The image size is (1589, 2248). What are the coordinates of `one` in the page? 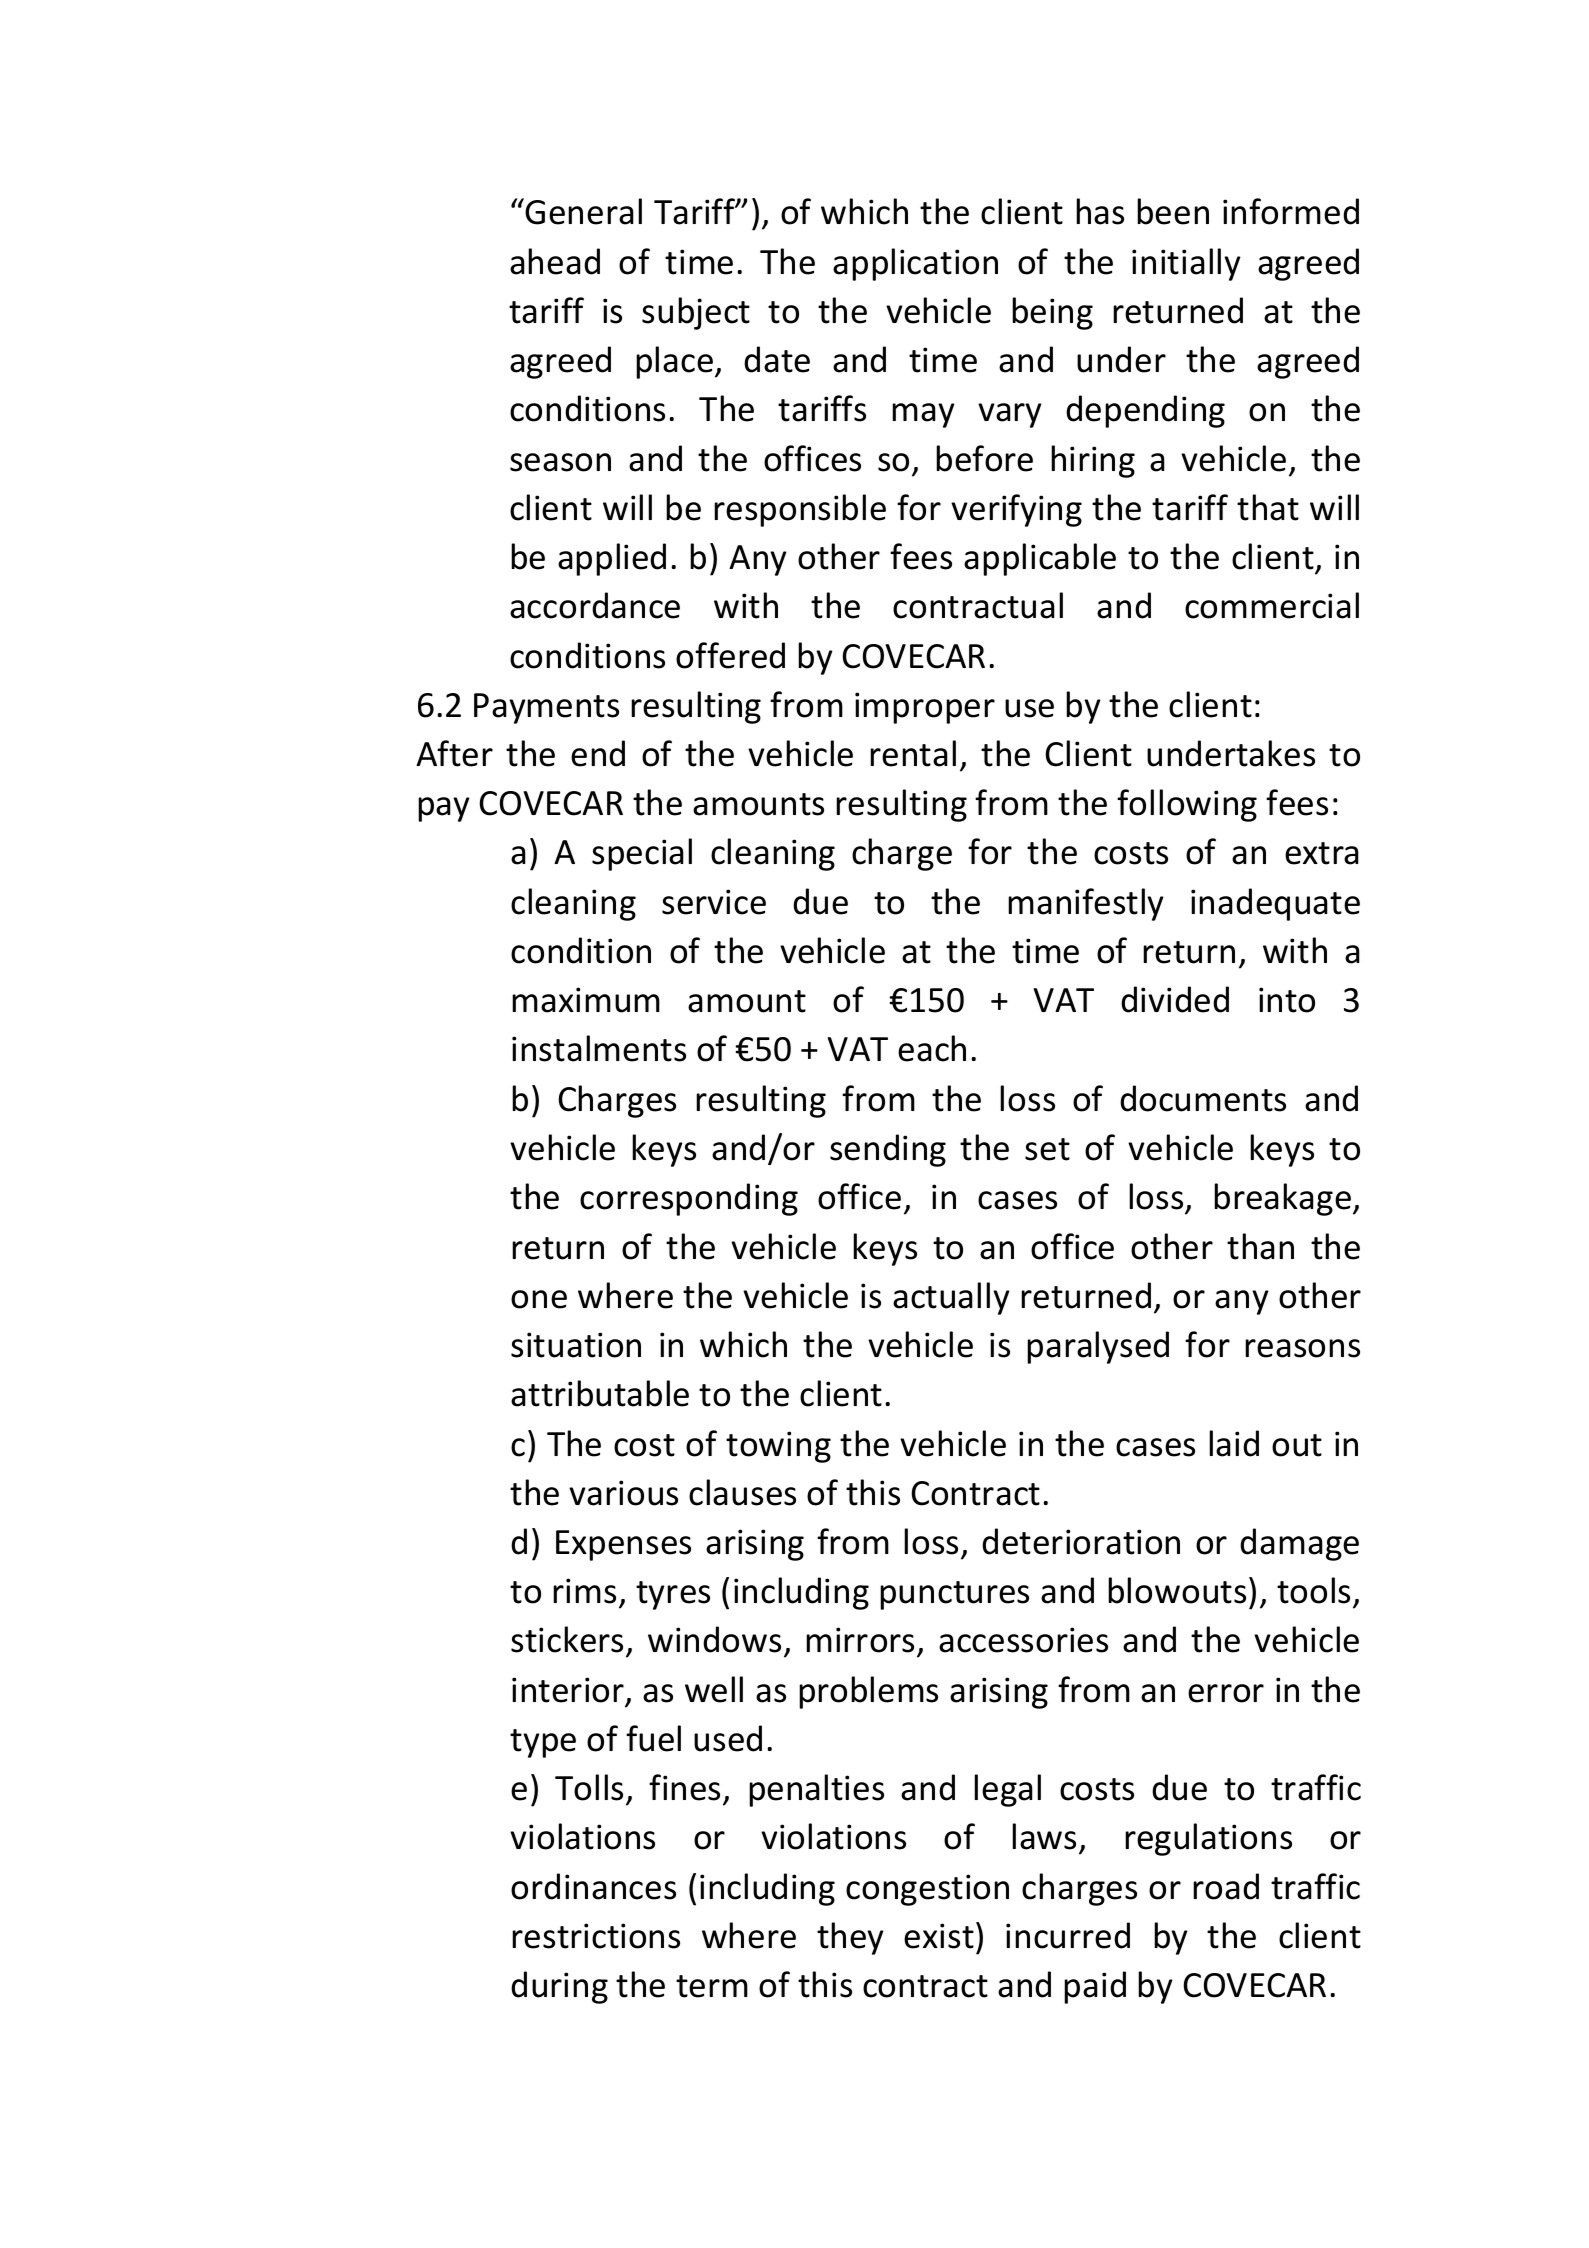 It's located at (539, 1299).
